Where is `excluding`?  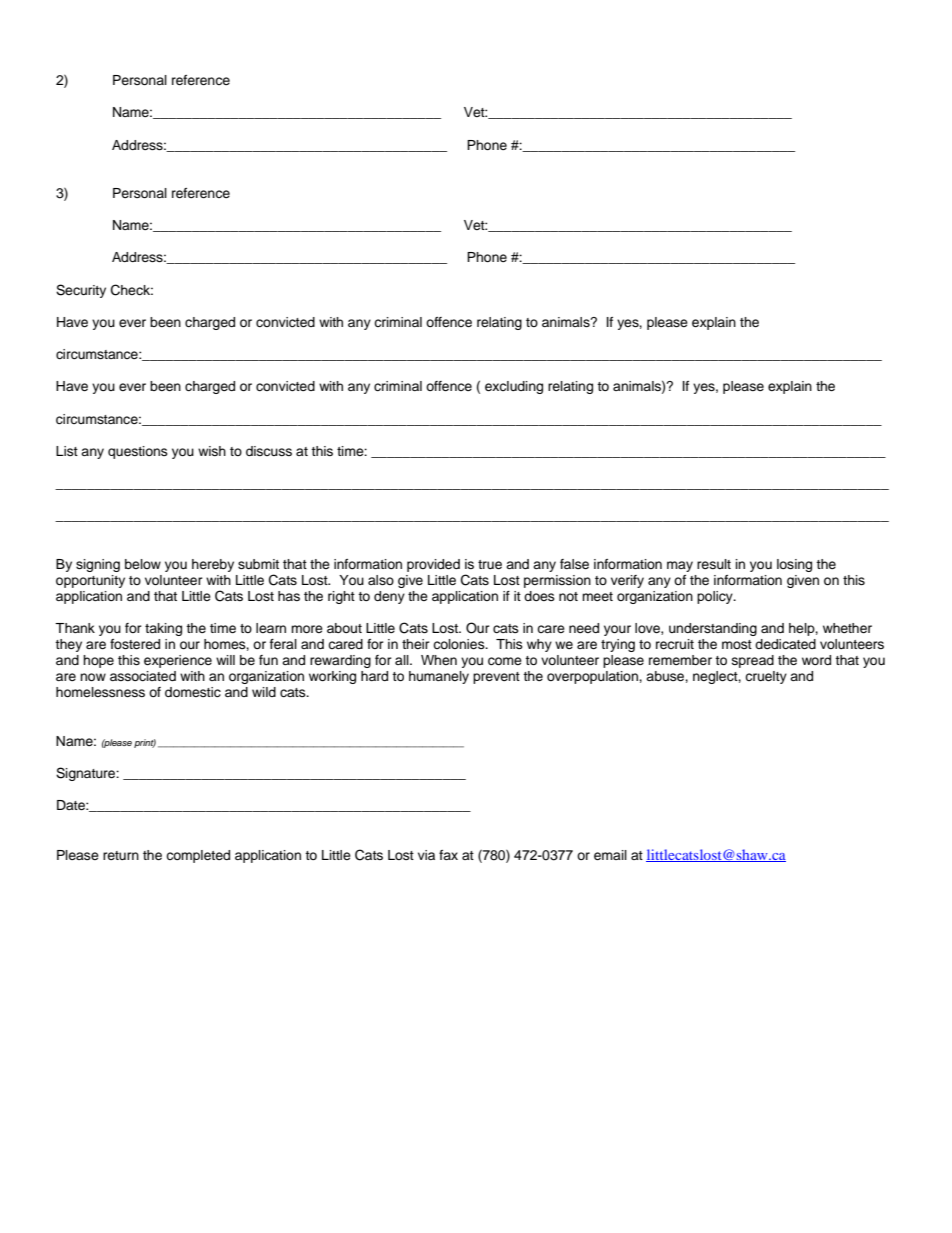 excluding is located at coordinates (514, 387).
